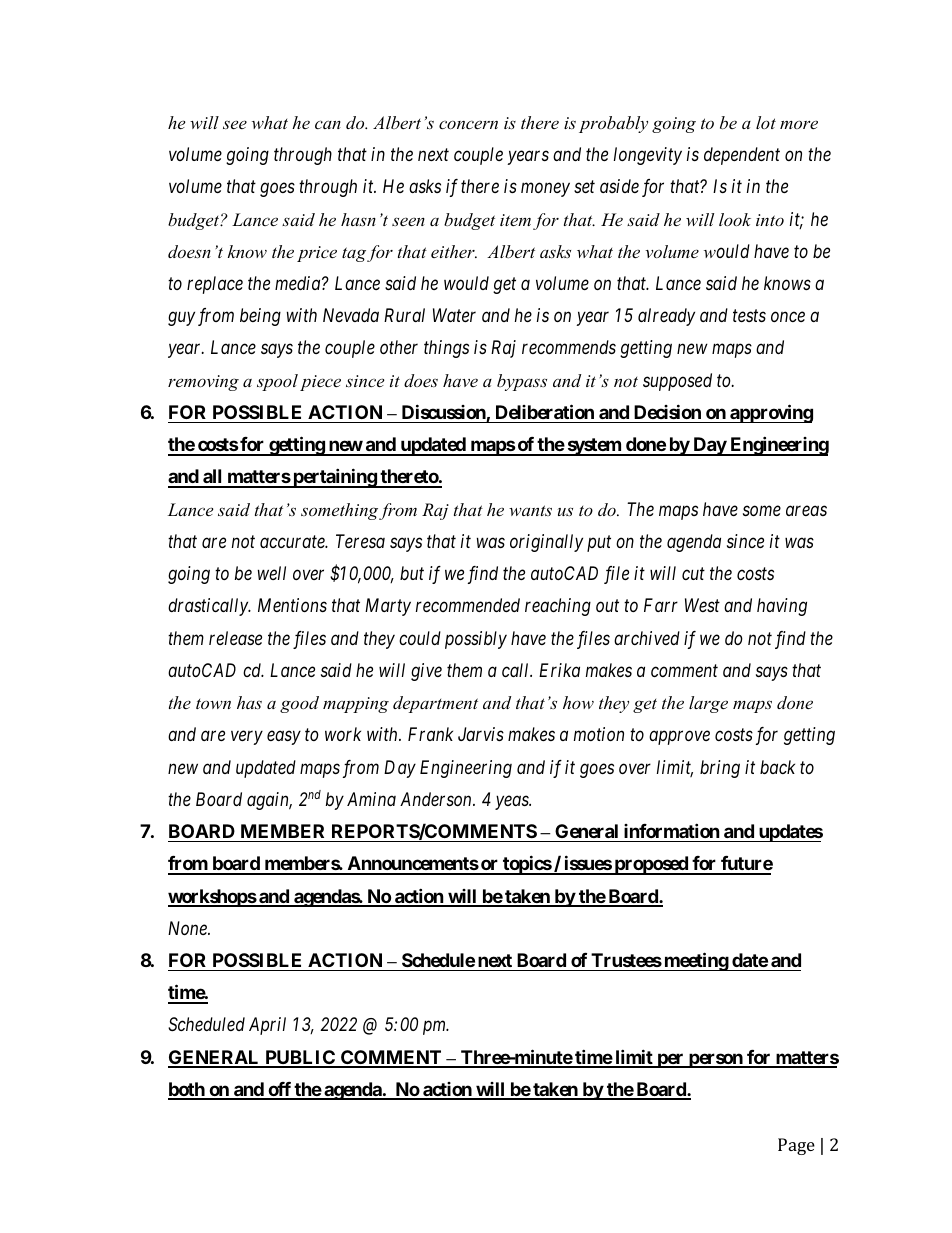 This screenshot has width=952, height=1233. What do you see at coordinates (530, 510) in the screenshot?
I see `wants` at bounding box center [530, 510].
